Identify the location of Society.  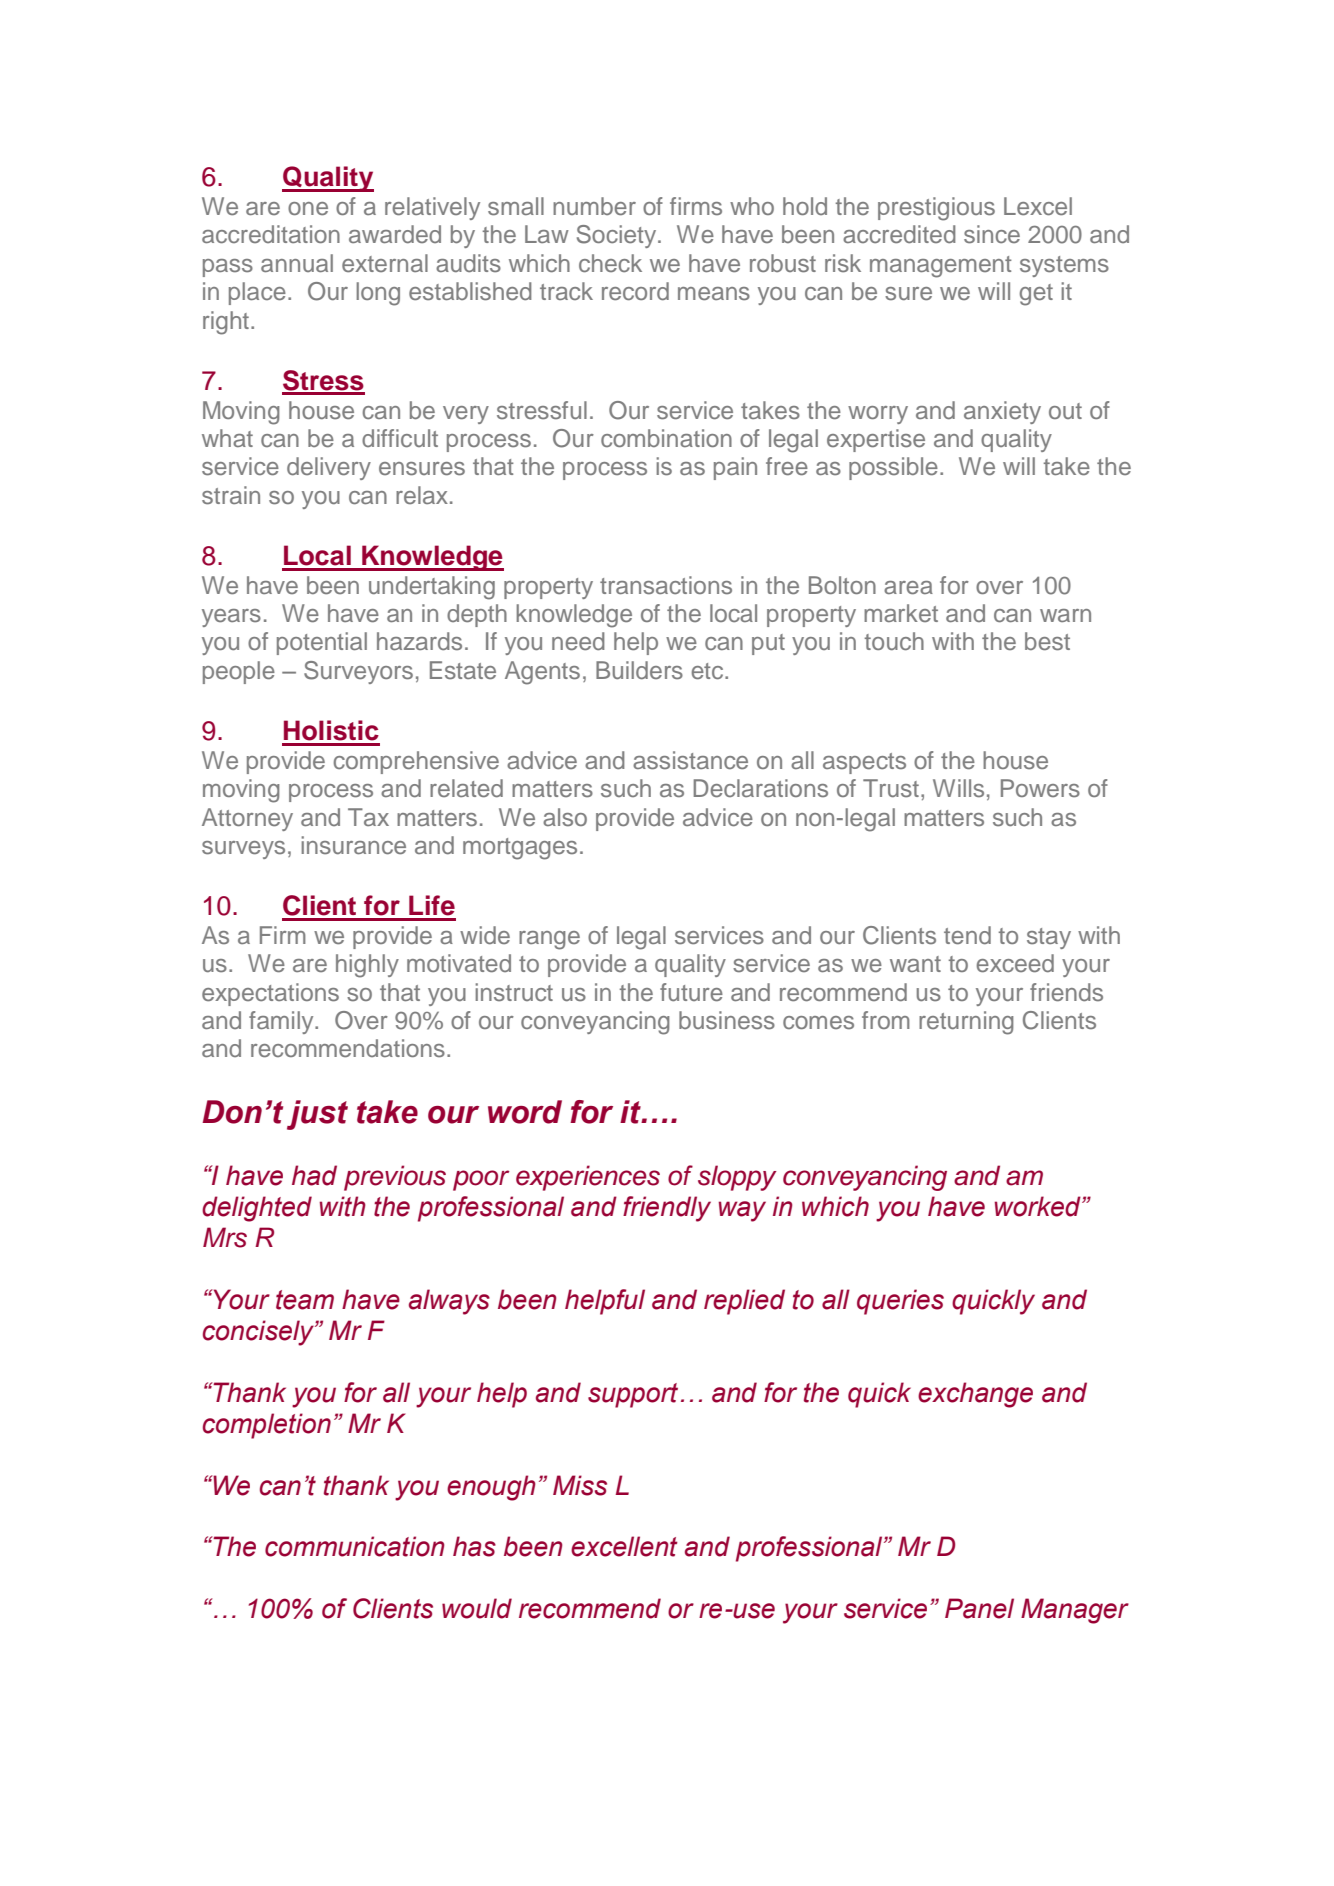
(618, 236).
